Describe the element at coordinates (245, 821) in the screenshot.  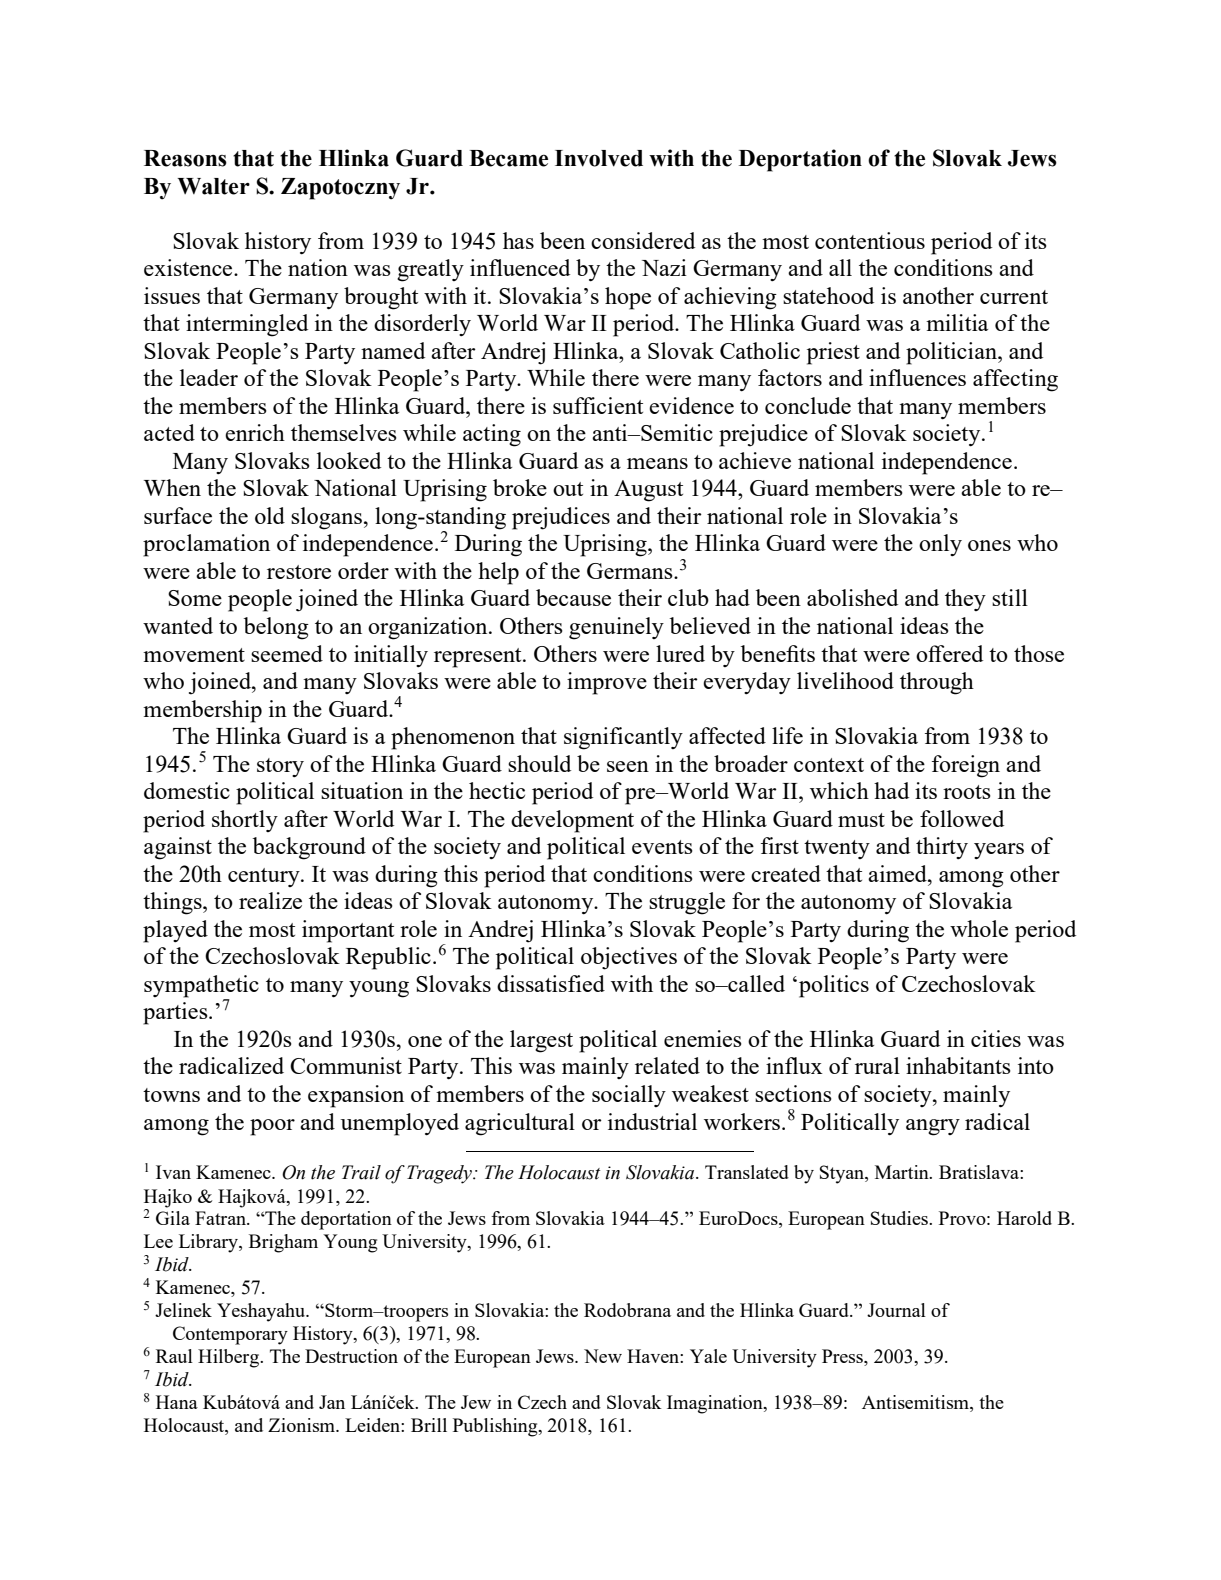
I see `shortly` at that location.
